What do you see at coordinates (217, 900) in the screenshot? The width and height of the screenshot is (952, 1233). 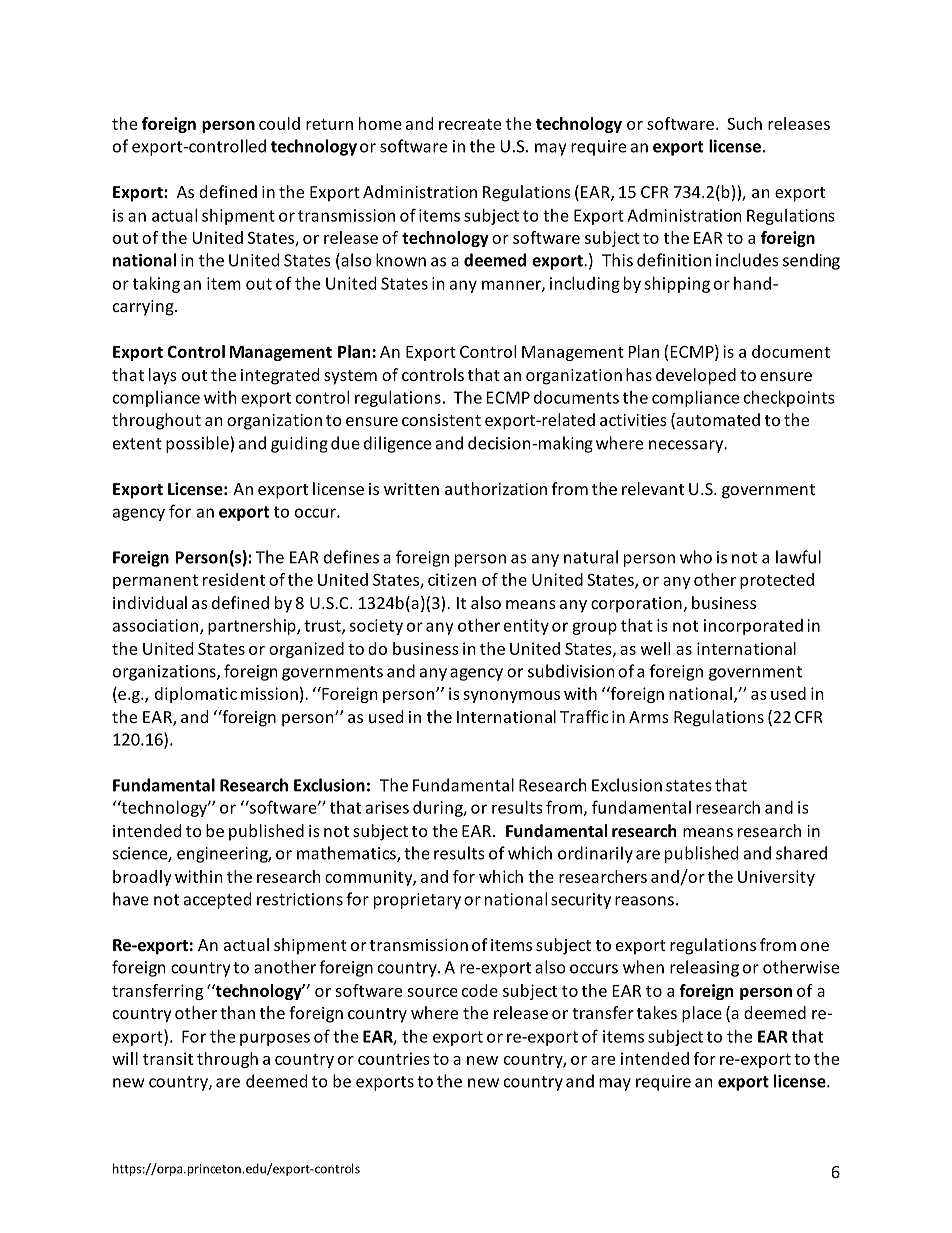 I see `accepted` at bounding box center [217, 900].
